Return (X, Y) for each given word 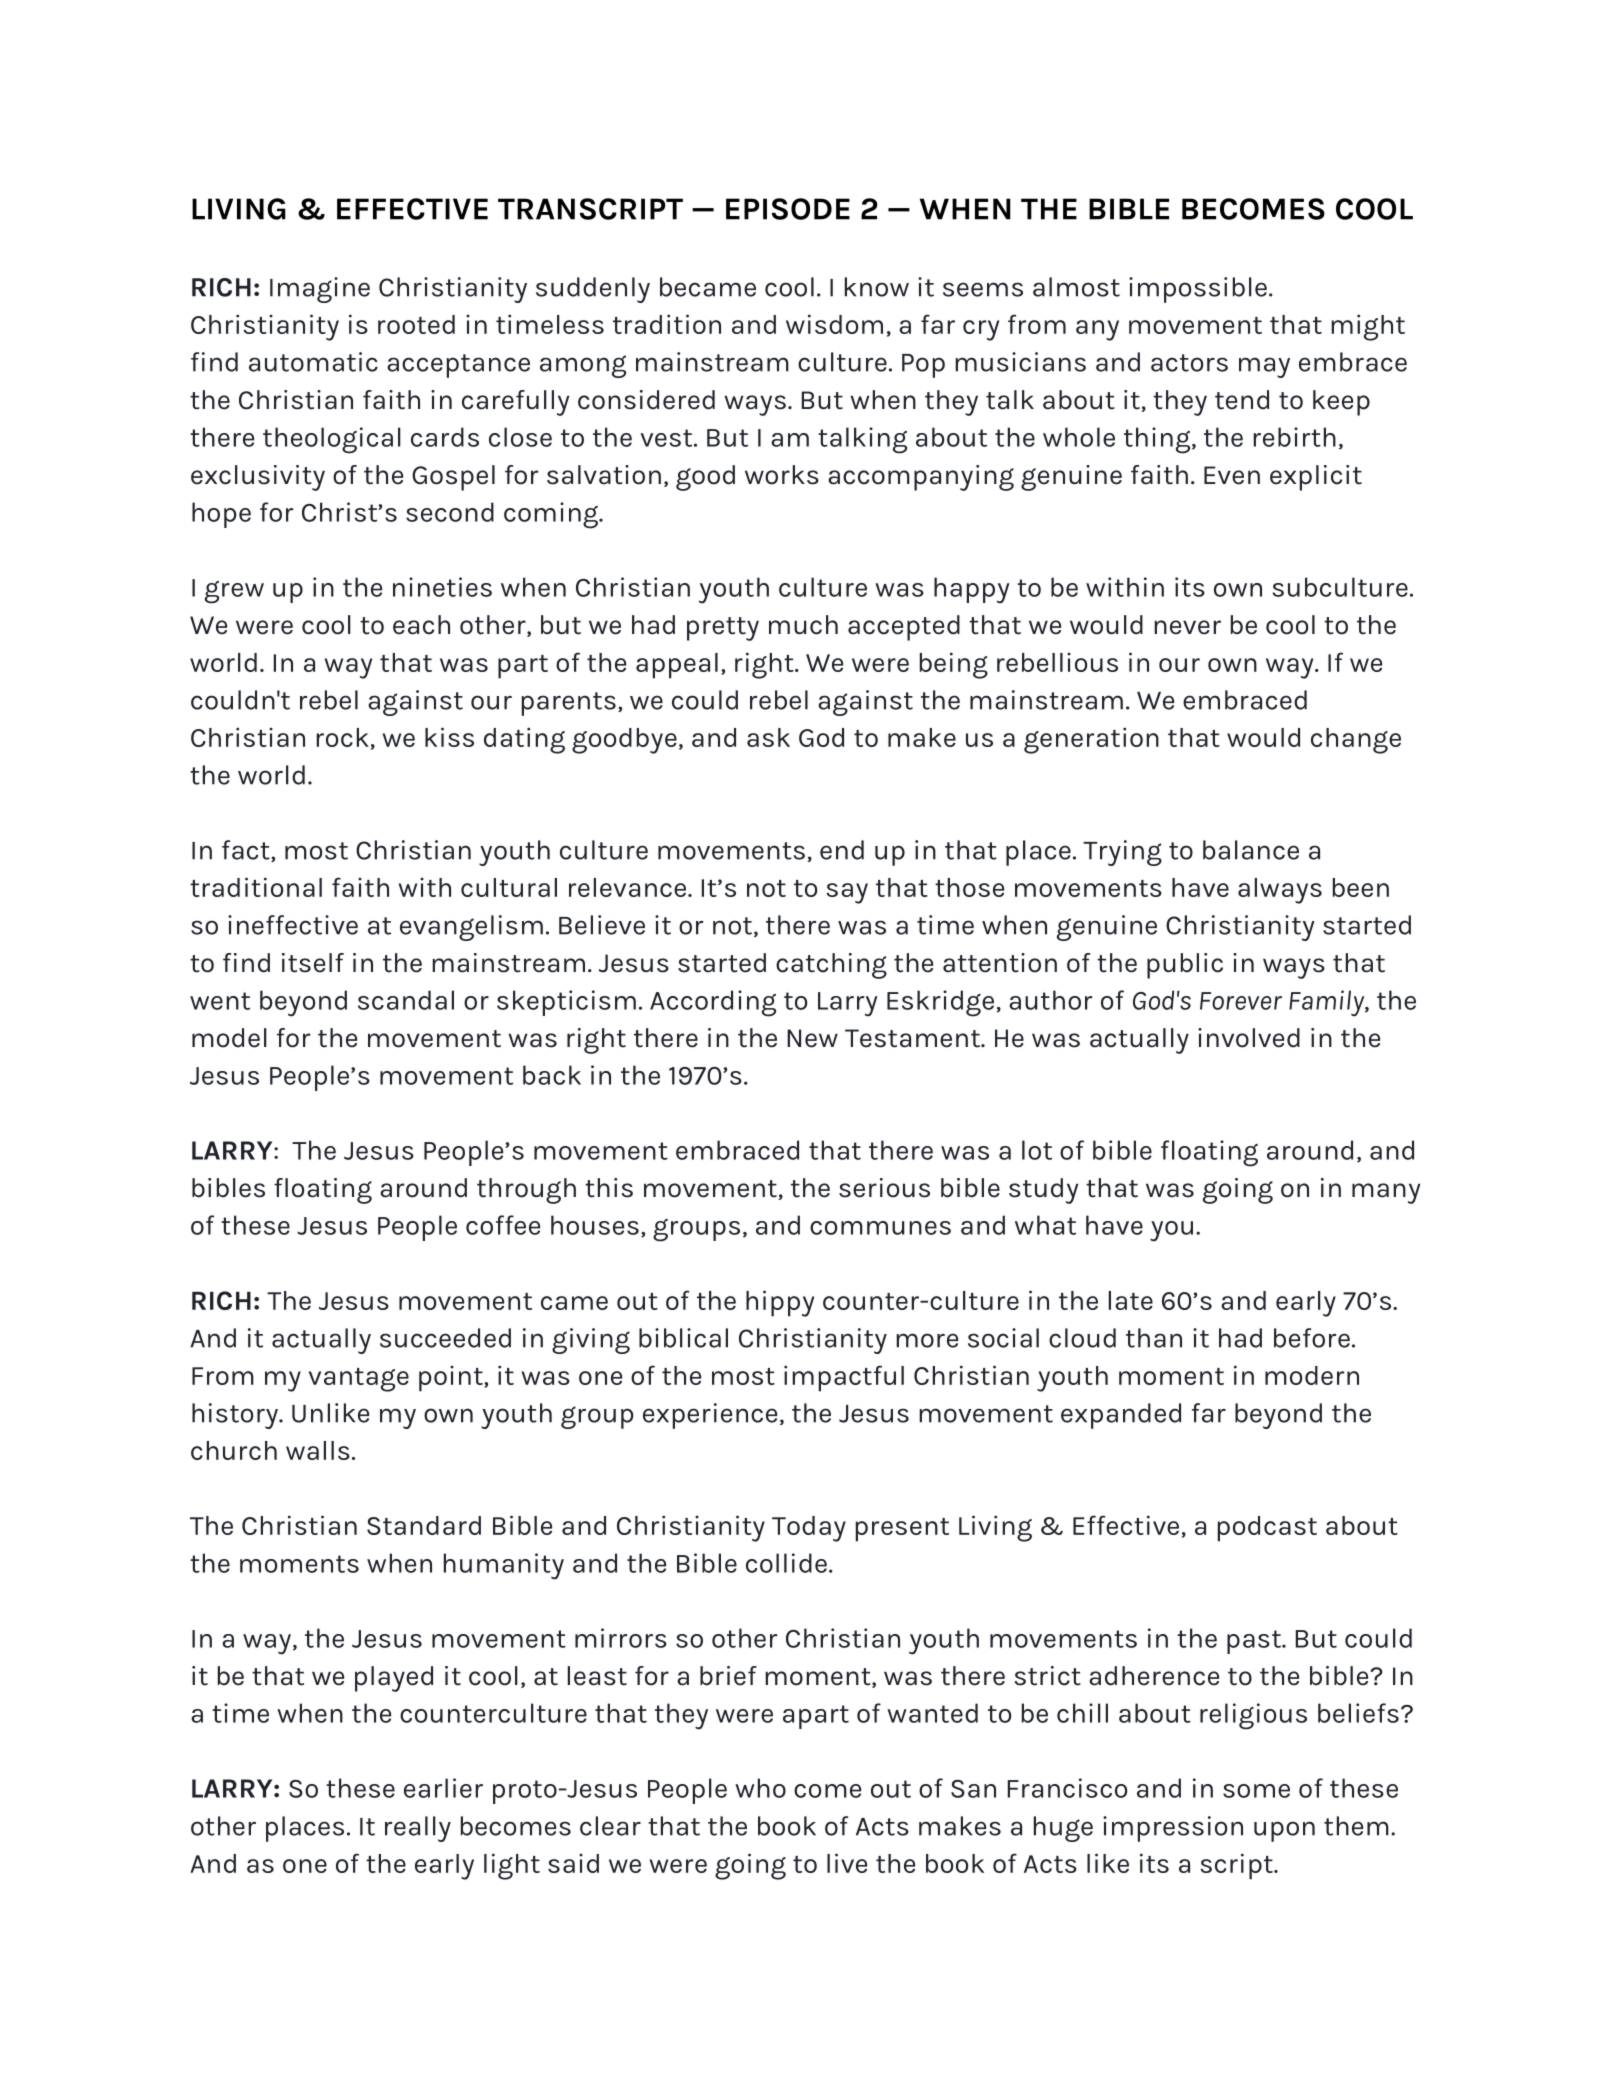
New (812, 1038)
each (421, 625)
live (847, 1863)
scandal (406, 1000)
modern (1312, 1375)
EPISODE (788, 209)
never (1187, 627)
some (1256, 1791)
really (418, 1829)
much (803, 625)
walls (318, 1450)
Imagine (320, 290)
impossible (1198, 290)
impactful (844, 1378)
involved (1249, 1038)
